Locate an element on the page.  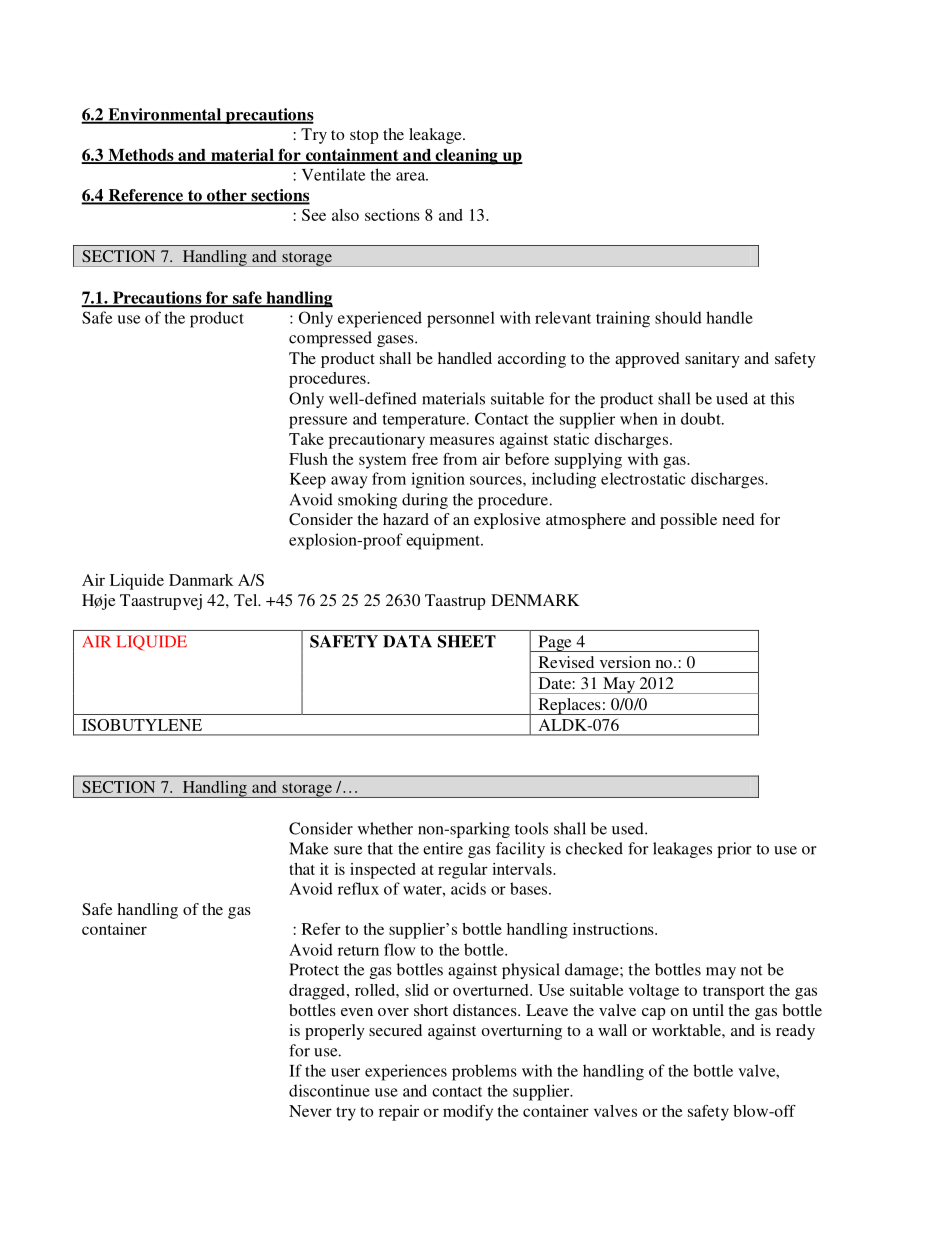
cleaning is located at coordinates (466, 156).
